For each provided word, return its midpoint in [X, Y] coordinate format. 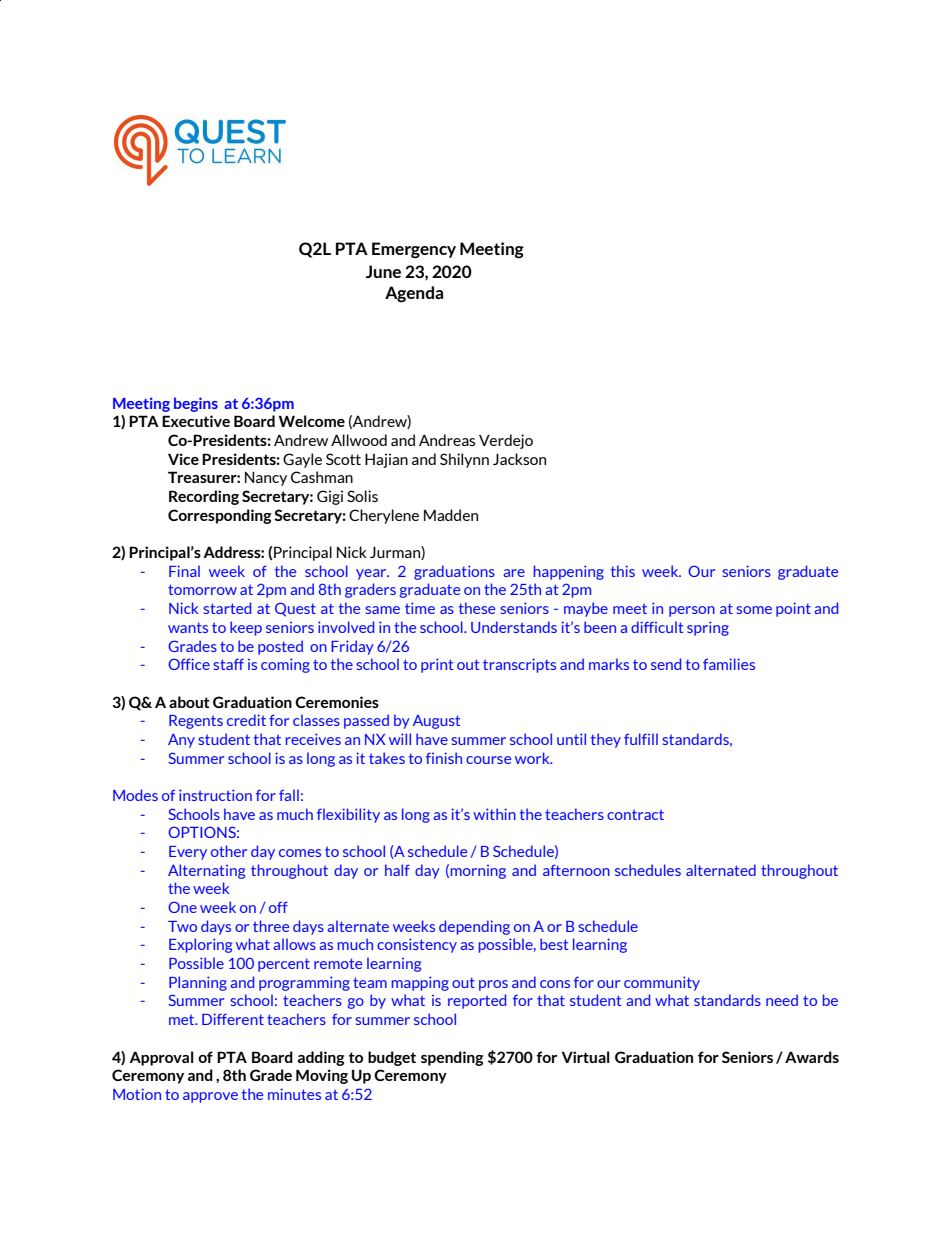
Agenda [414, 294]
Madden [451, 515]
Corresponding [220, 516]
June [383, 271]
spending [452, 1058]
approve [210, 1097]
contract [635, 814]
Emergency [414, 250]
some [754, 610]
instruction [215, 795]
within [494, 814]
